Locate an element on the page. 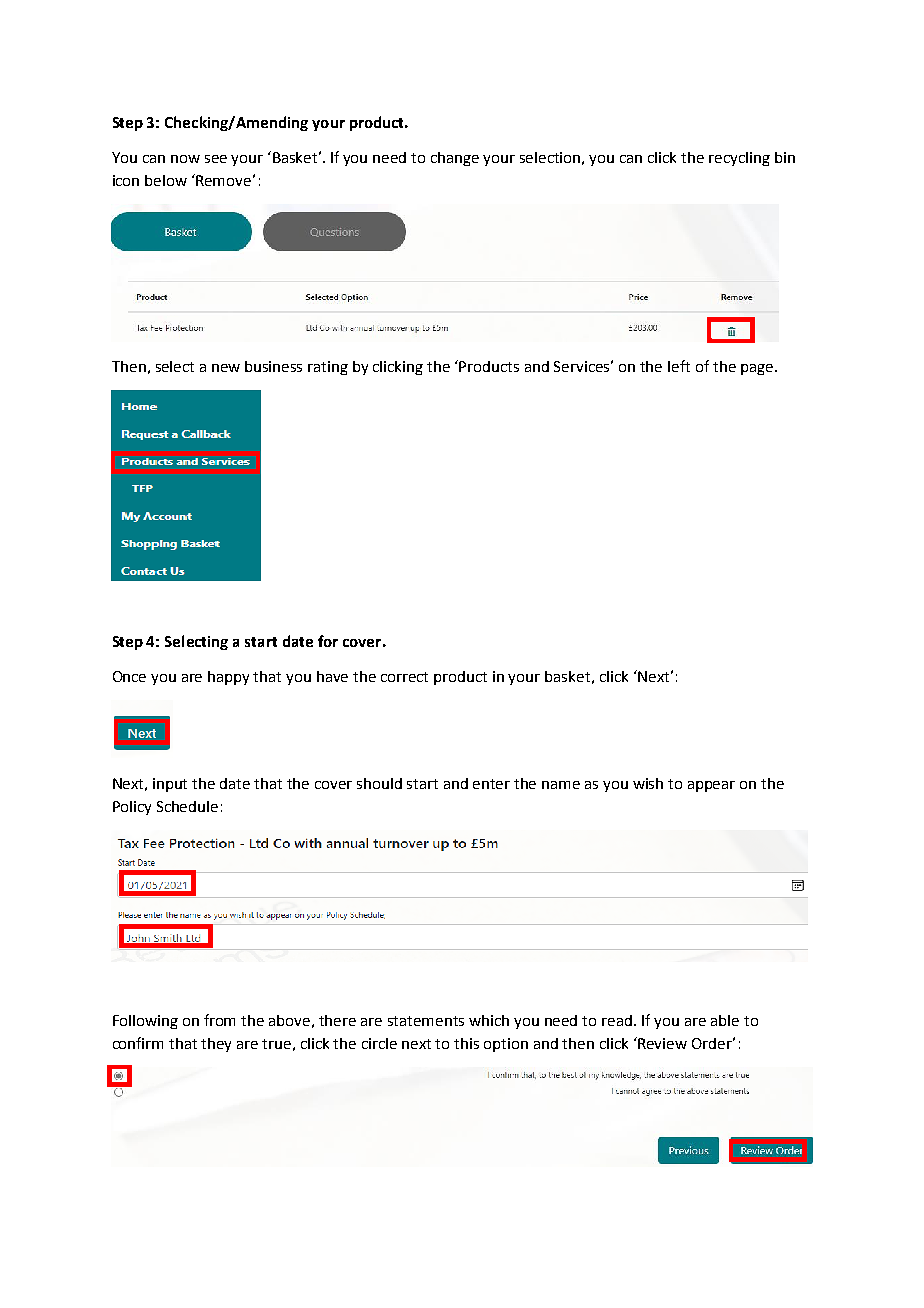  recycling is located at coordinates (739, 159).
